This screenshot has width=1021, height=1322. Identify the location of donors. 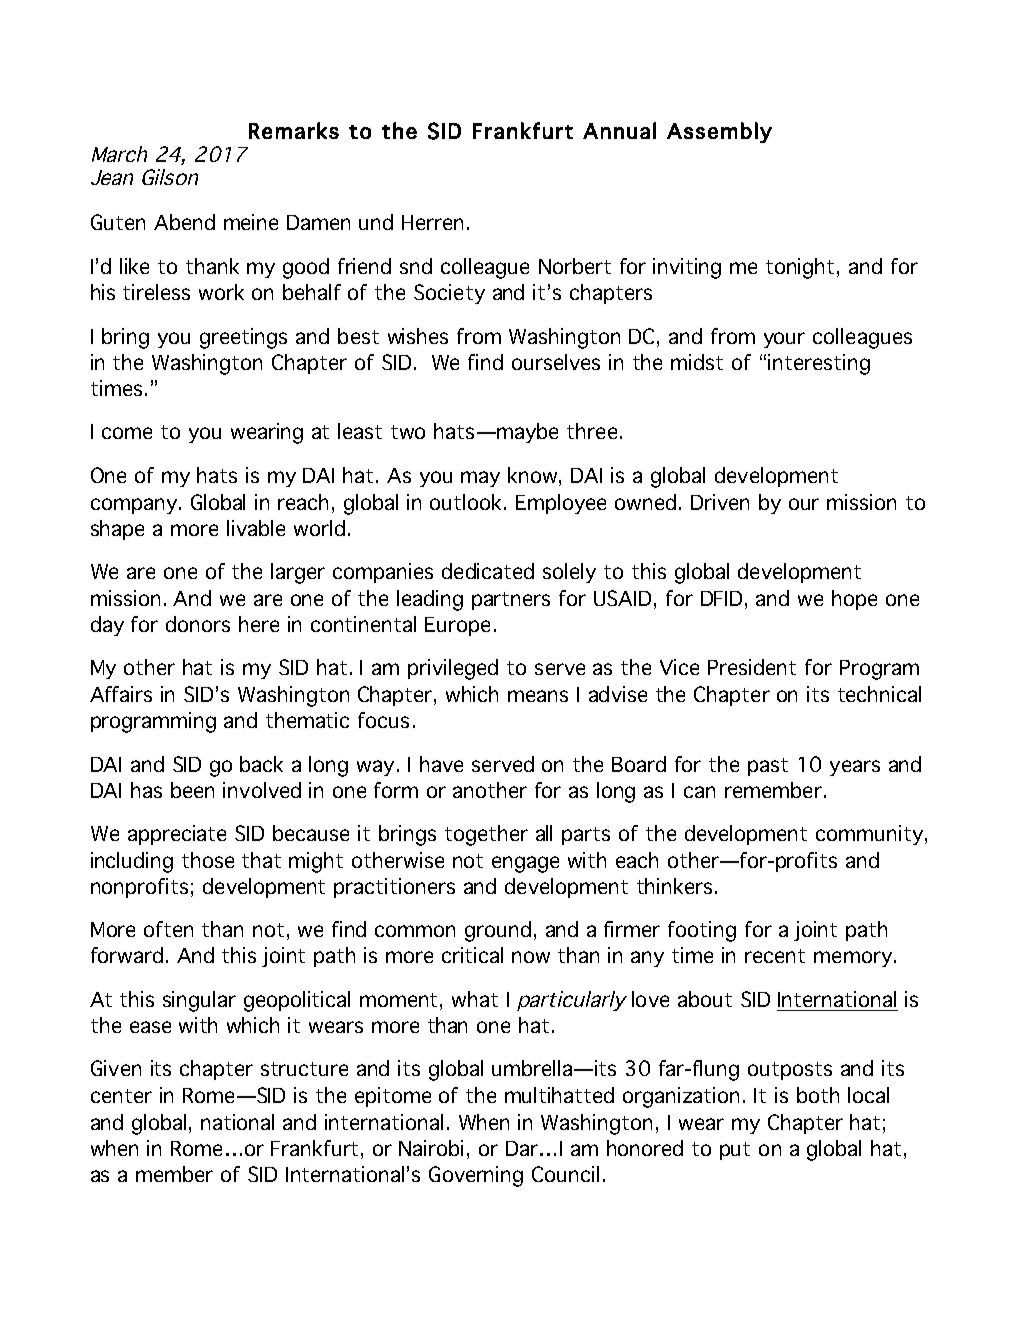
(198, 624).
